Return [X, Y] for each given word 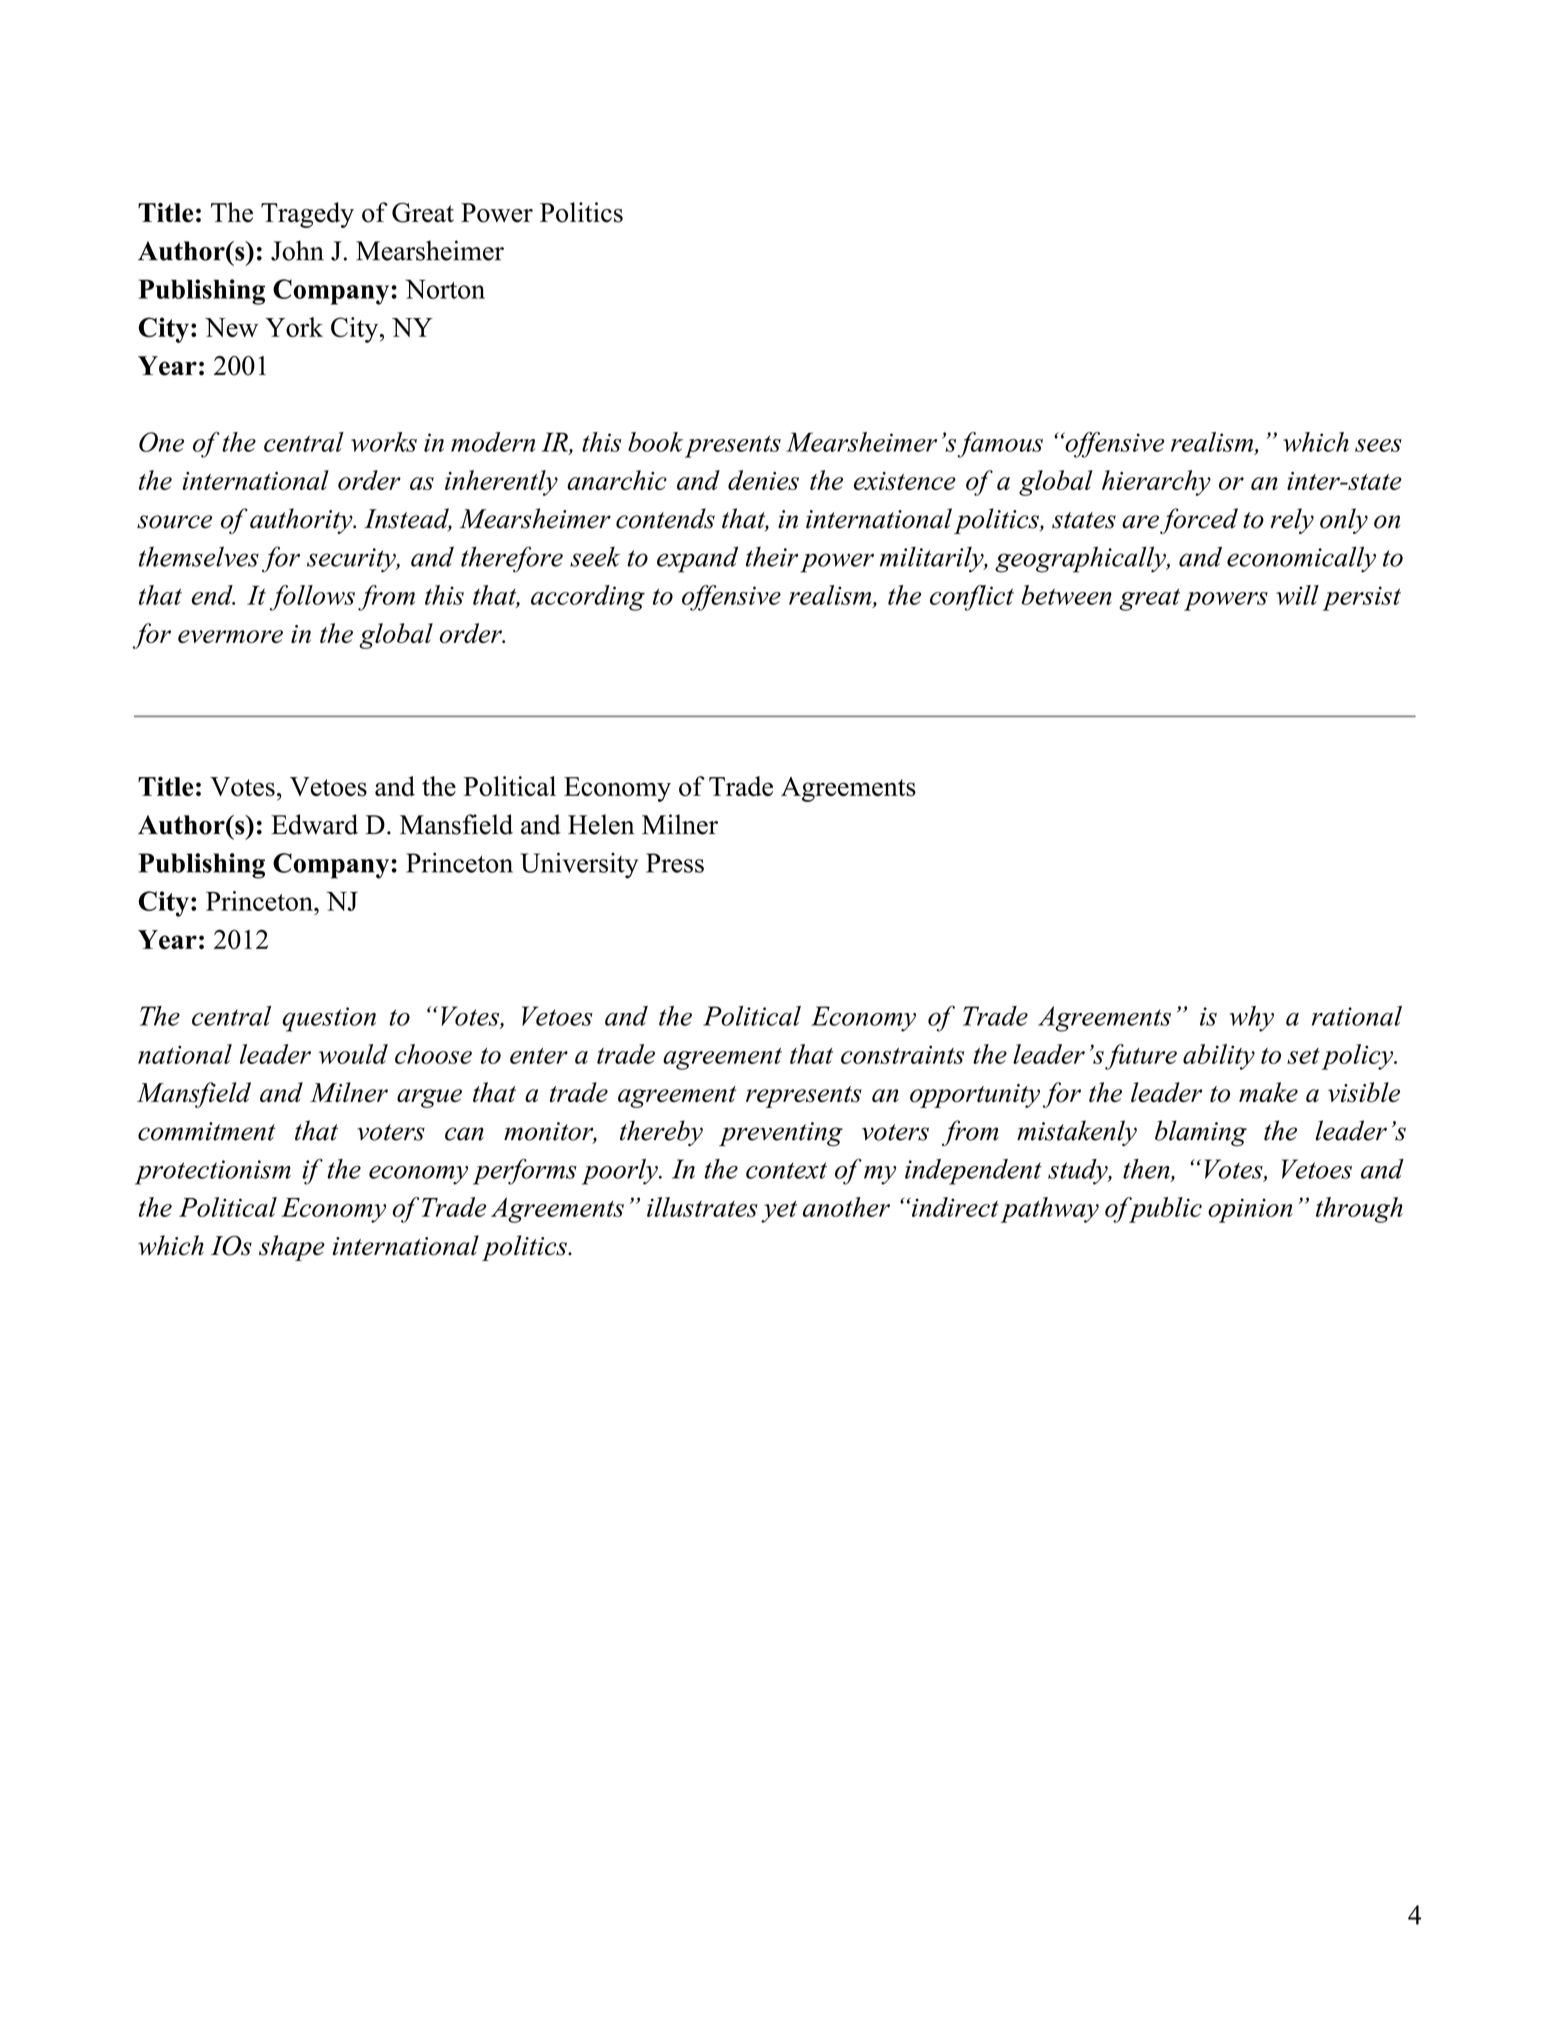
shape [292, 1248]
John [297, 250]
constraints [902, 1054]
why [1251, 1019]
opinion [1250, 1210]
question [329, 1019]
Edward [314, 824]
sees [1378, 445]
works [384, 442]
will [1297, 595]
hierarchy [1156, 483]
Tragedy [307, 215]
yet [779, 1212]
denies [763, 480]
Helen [601, 824]
